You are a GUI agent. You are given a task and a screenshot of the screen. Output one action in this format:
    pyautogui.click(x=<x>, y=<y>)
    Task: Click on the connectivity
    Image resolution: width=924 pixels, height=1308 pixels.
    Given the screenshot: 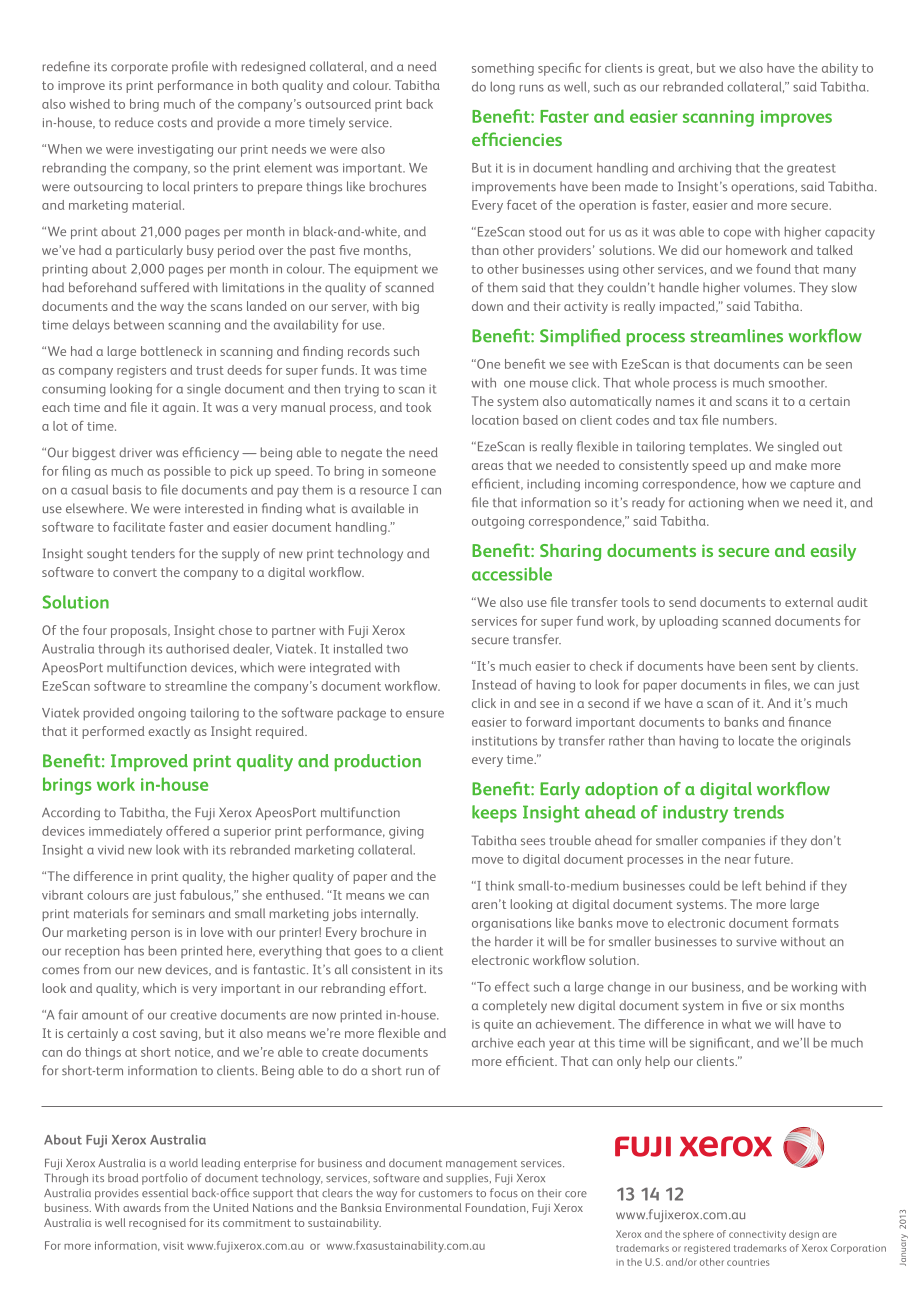 What is the action you would take?
    pyautogui.click(x=757, y=1235)
